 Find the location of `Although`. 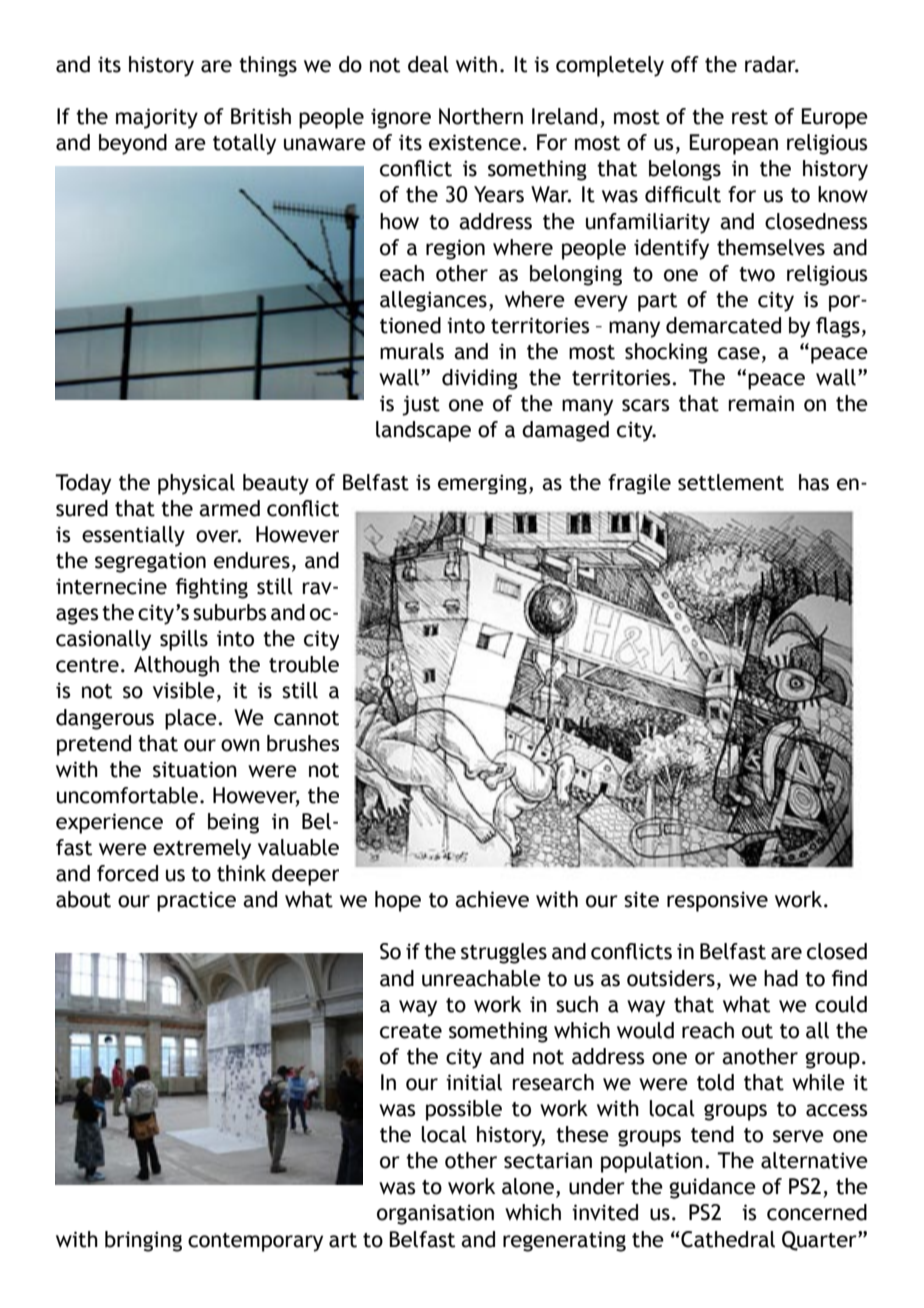

Although is located at coordinates (176, 666).
